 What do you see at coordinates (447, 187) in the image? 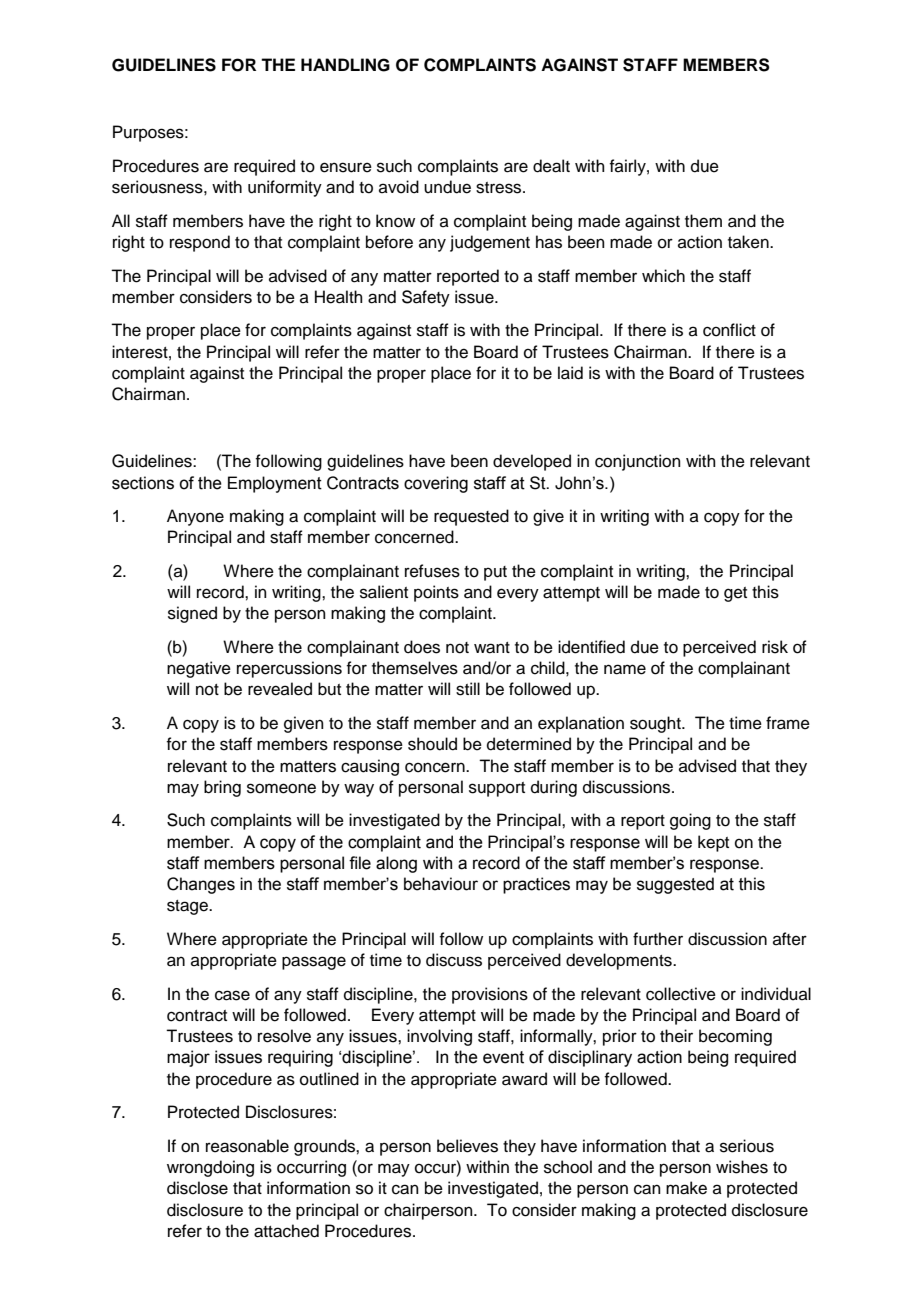
I see `undue` at bounding box center [447, 187].
